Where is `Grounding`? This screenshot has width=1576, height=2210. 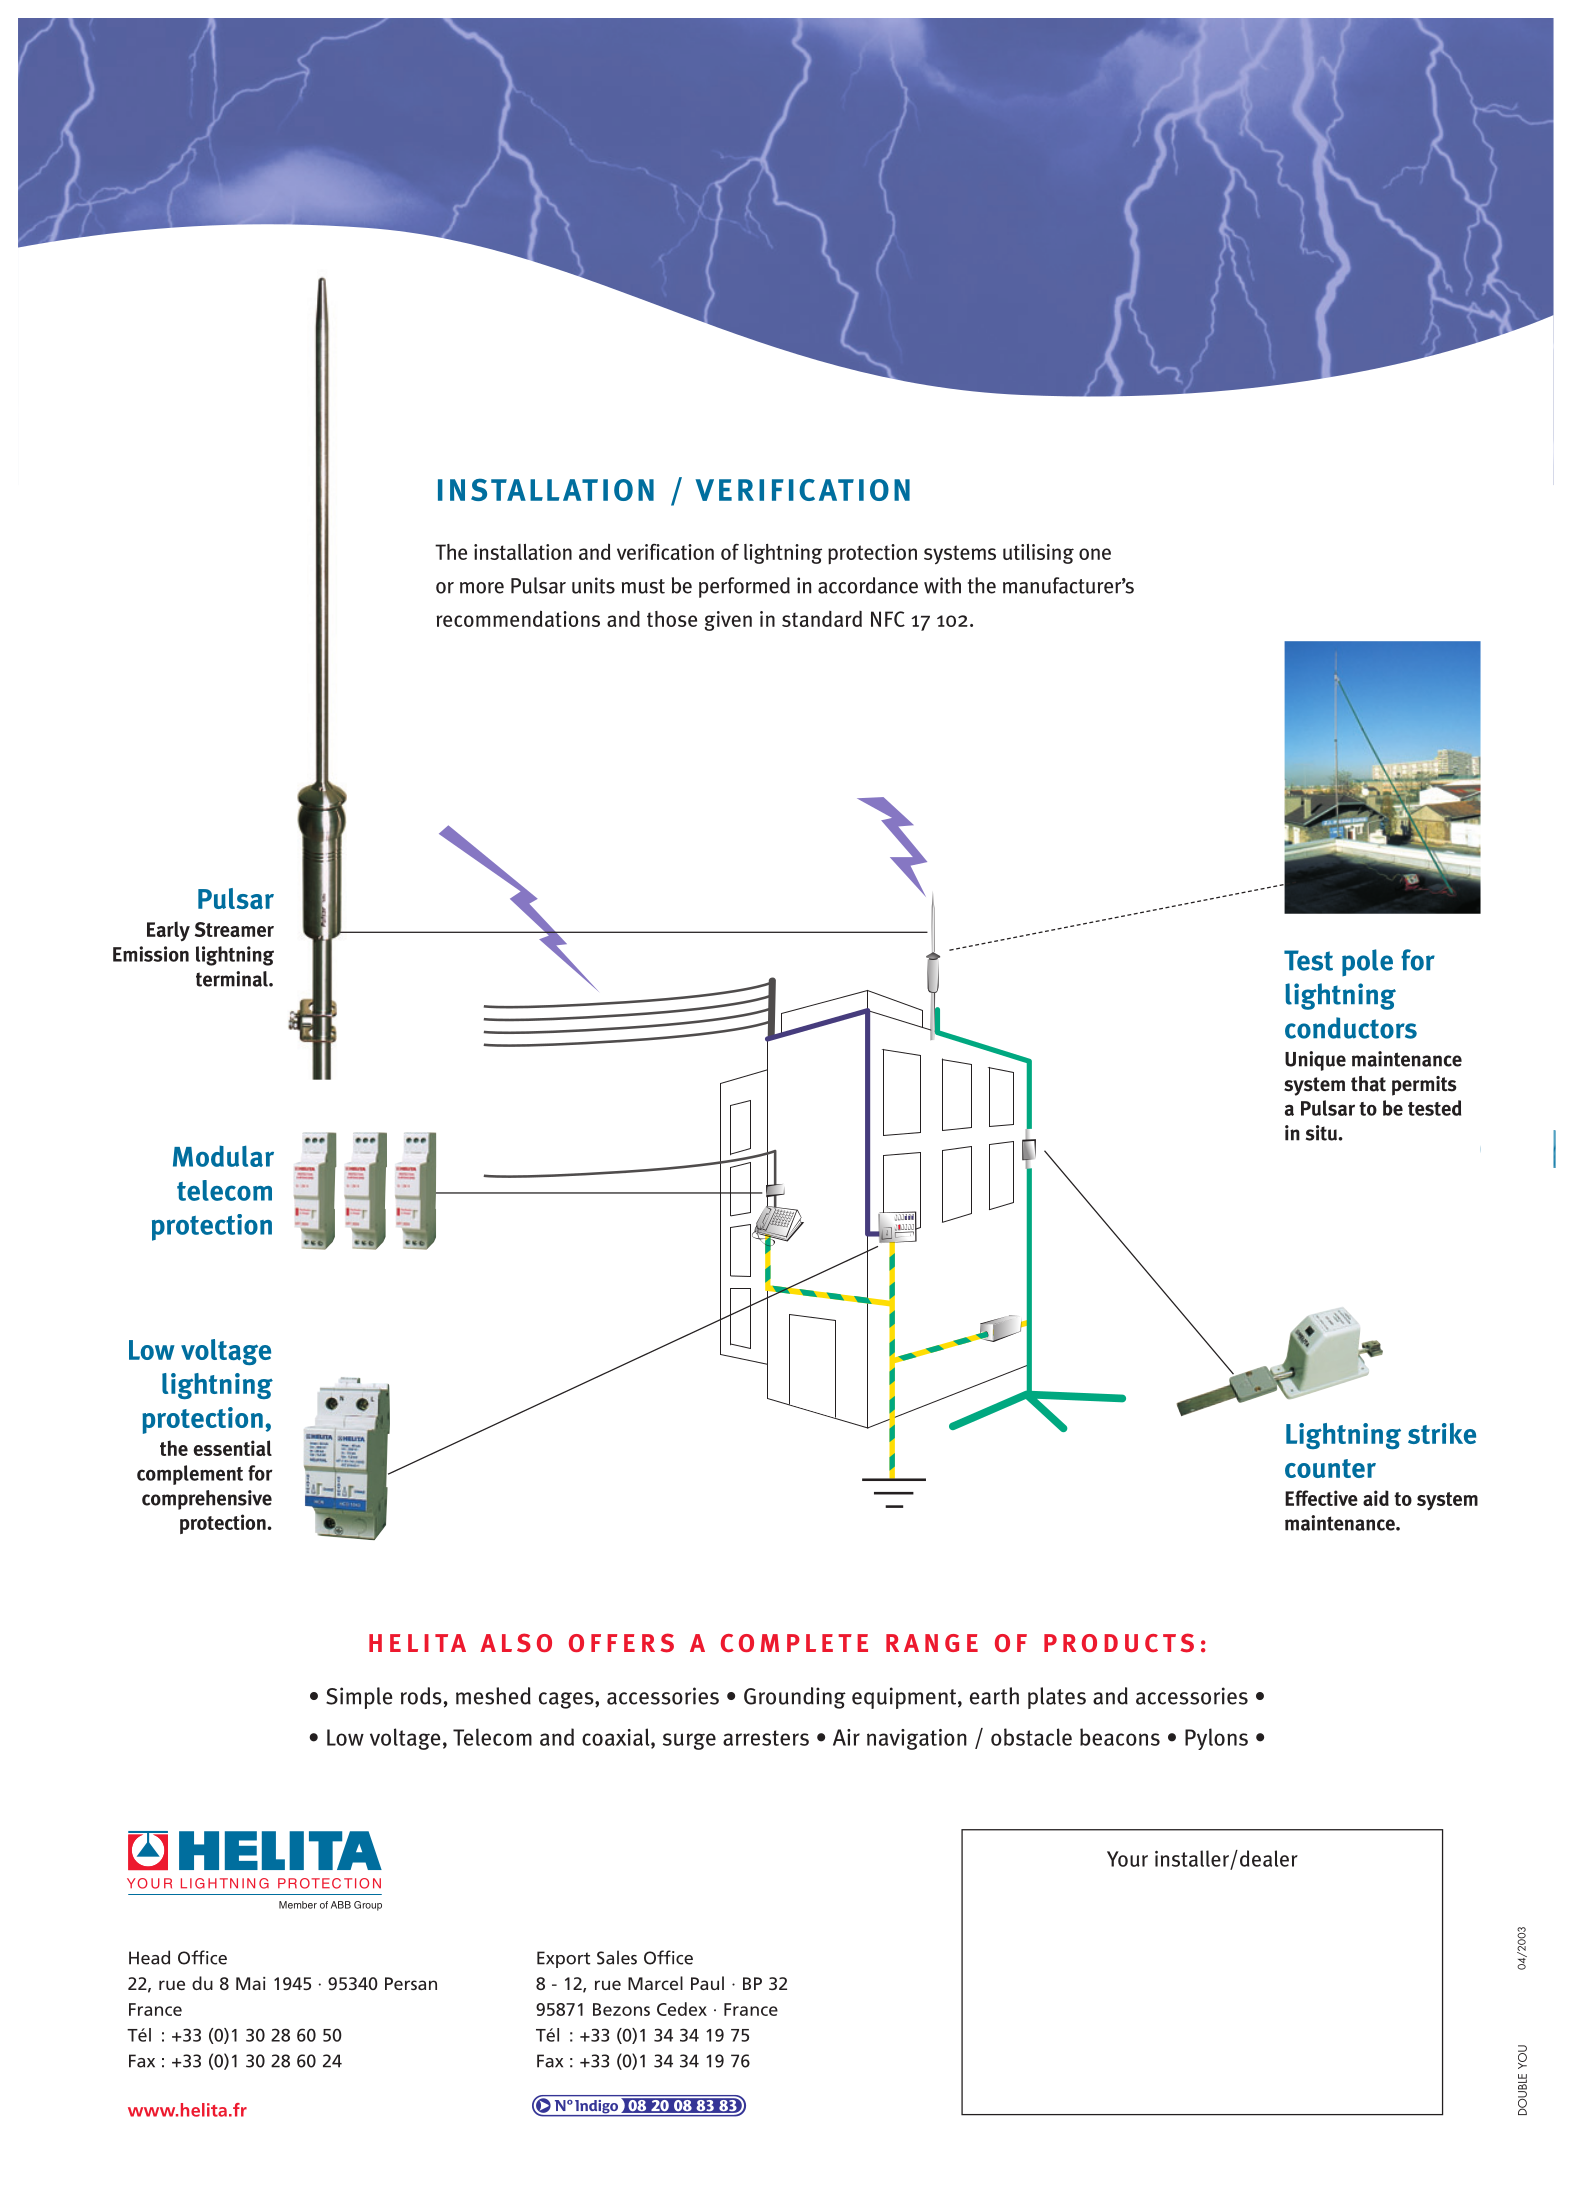 Grounding is located at coordinates (795, 1698).
